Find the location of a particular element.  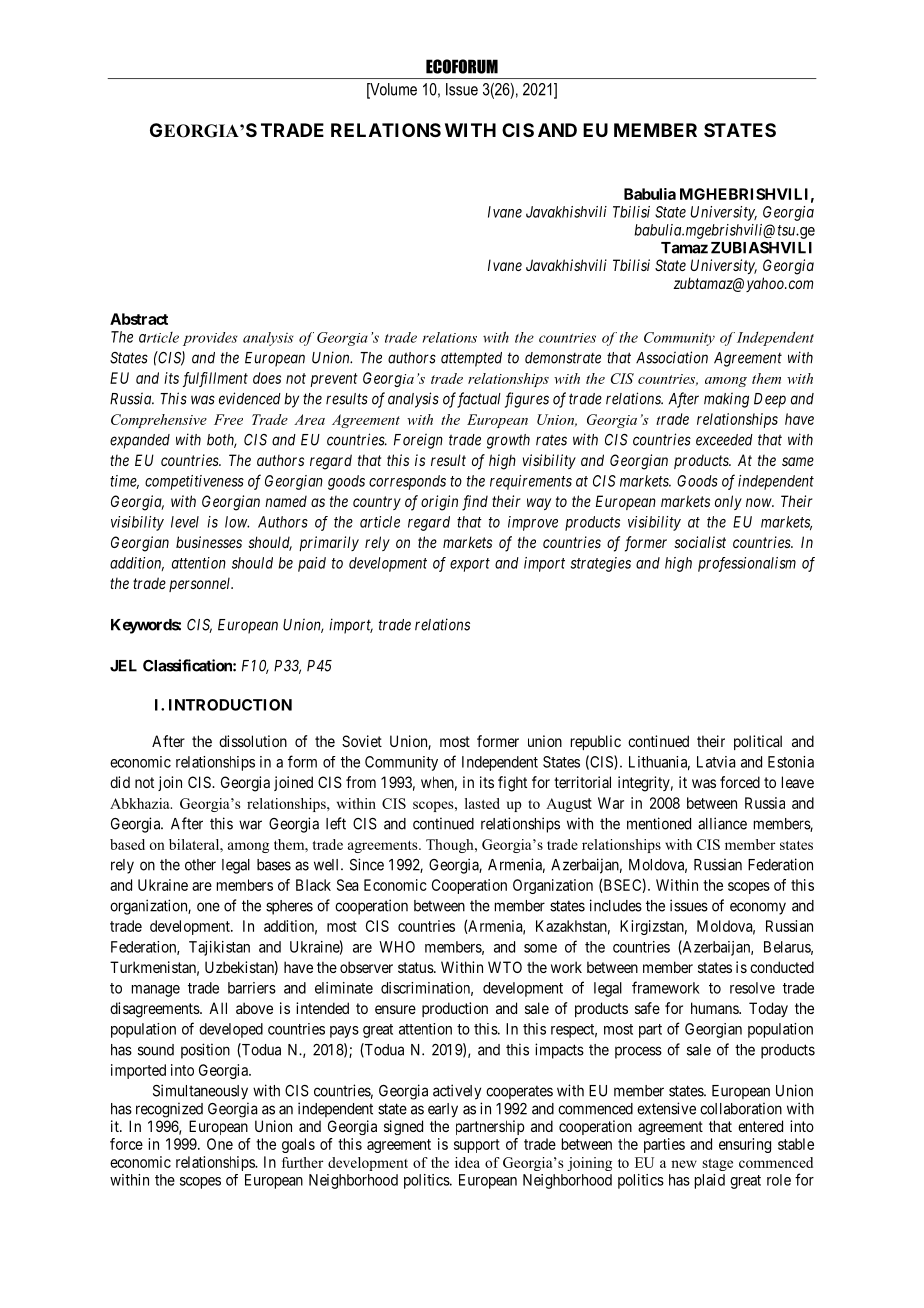

personnel is located at coordinates (201, 585).
